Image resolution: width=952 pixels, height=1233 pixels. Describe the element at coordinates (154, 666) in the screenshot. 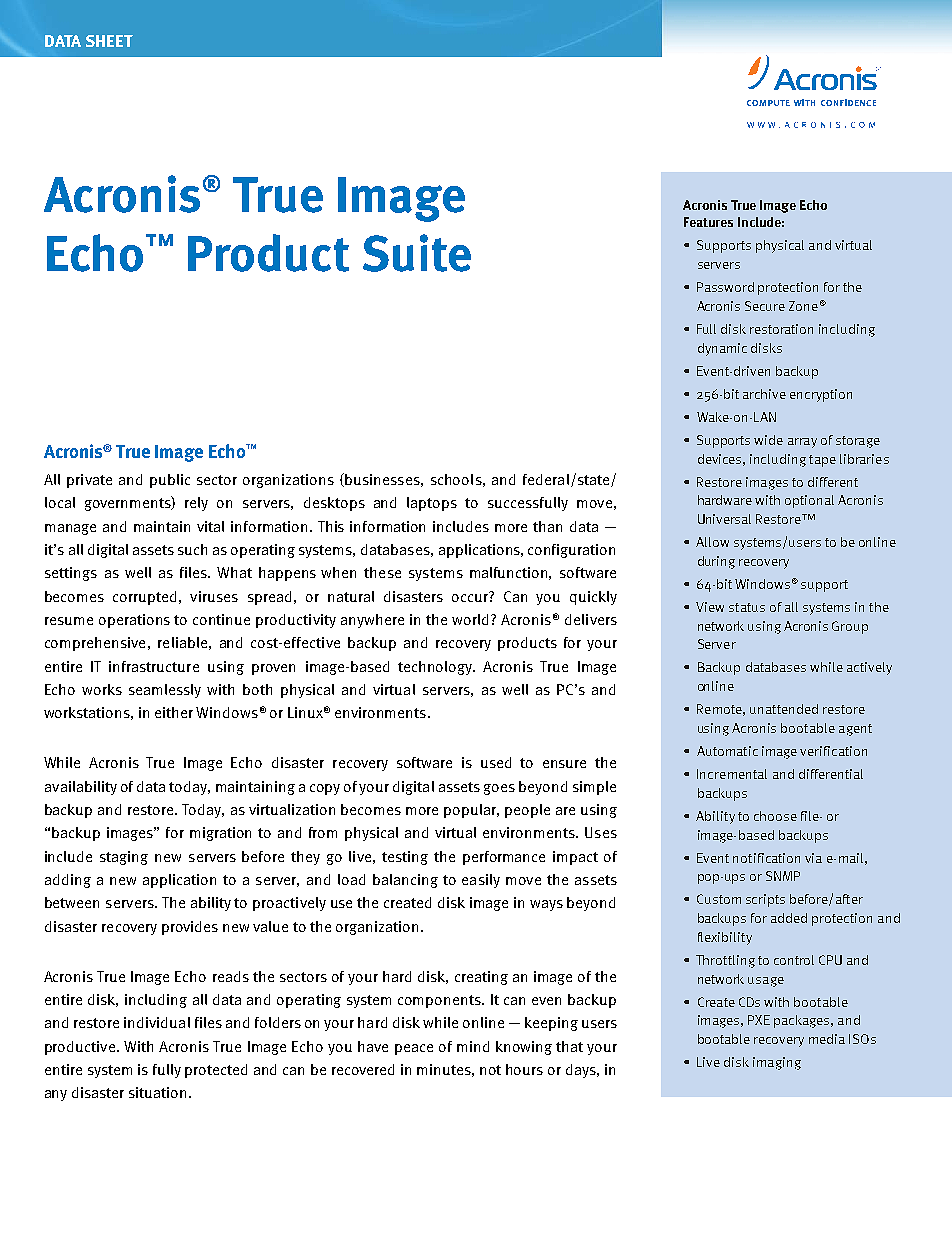

I see `infrastructure` at that location.
